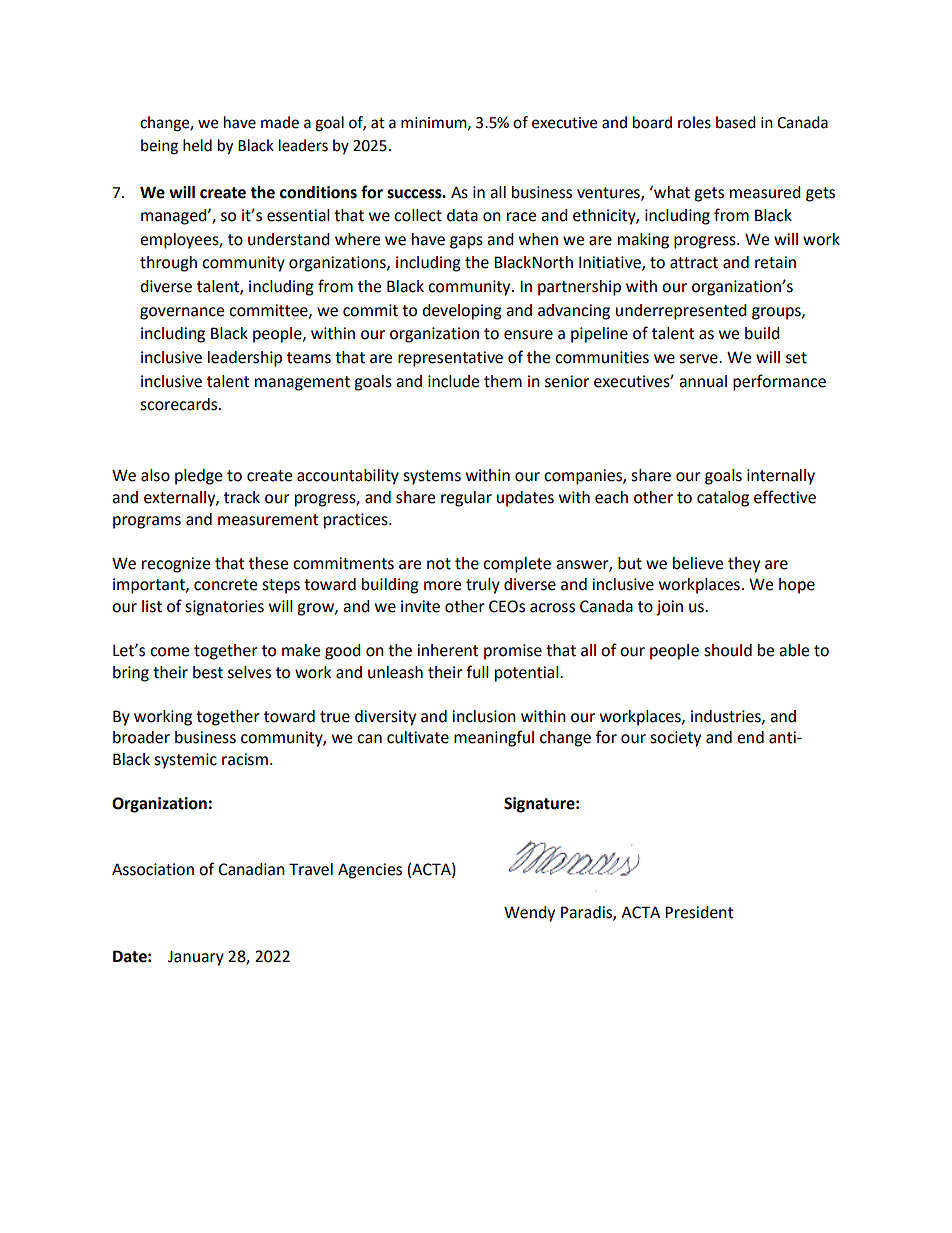 The height and width of the screenshot is (1233, 952). I want to click on full, so click(477, 672).
